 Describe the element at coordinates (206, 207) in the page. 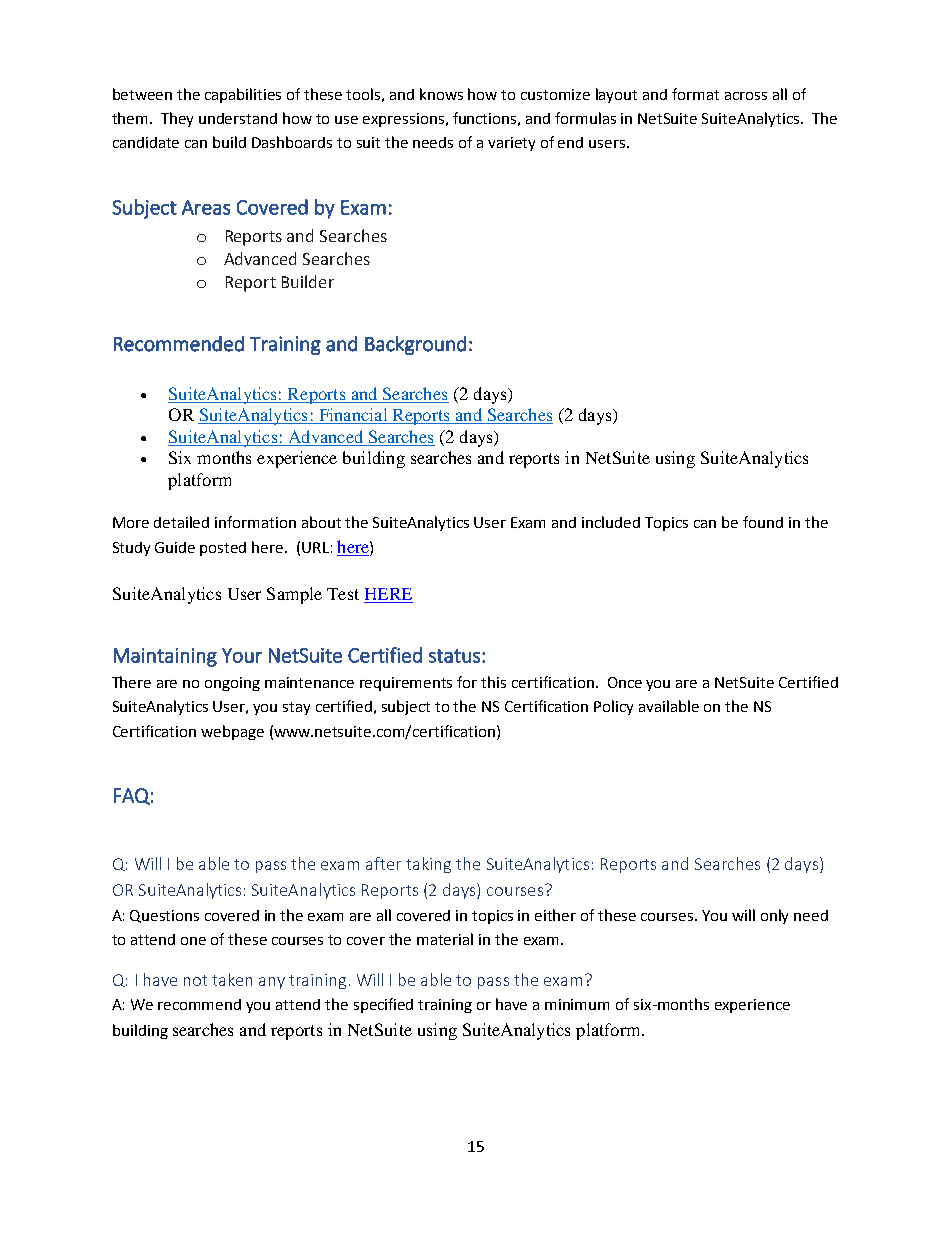

I see `Areas` at that location.
